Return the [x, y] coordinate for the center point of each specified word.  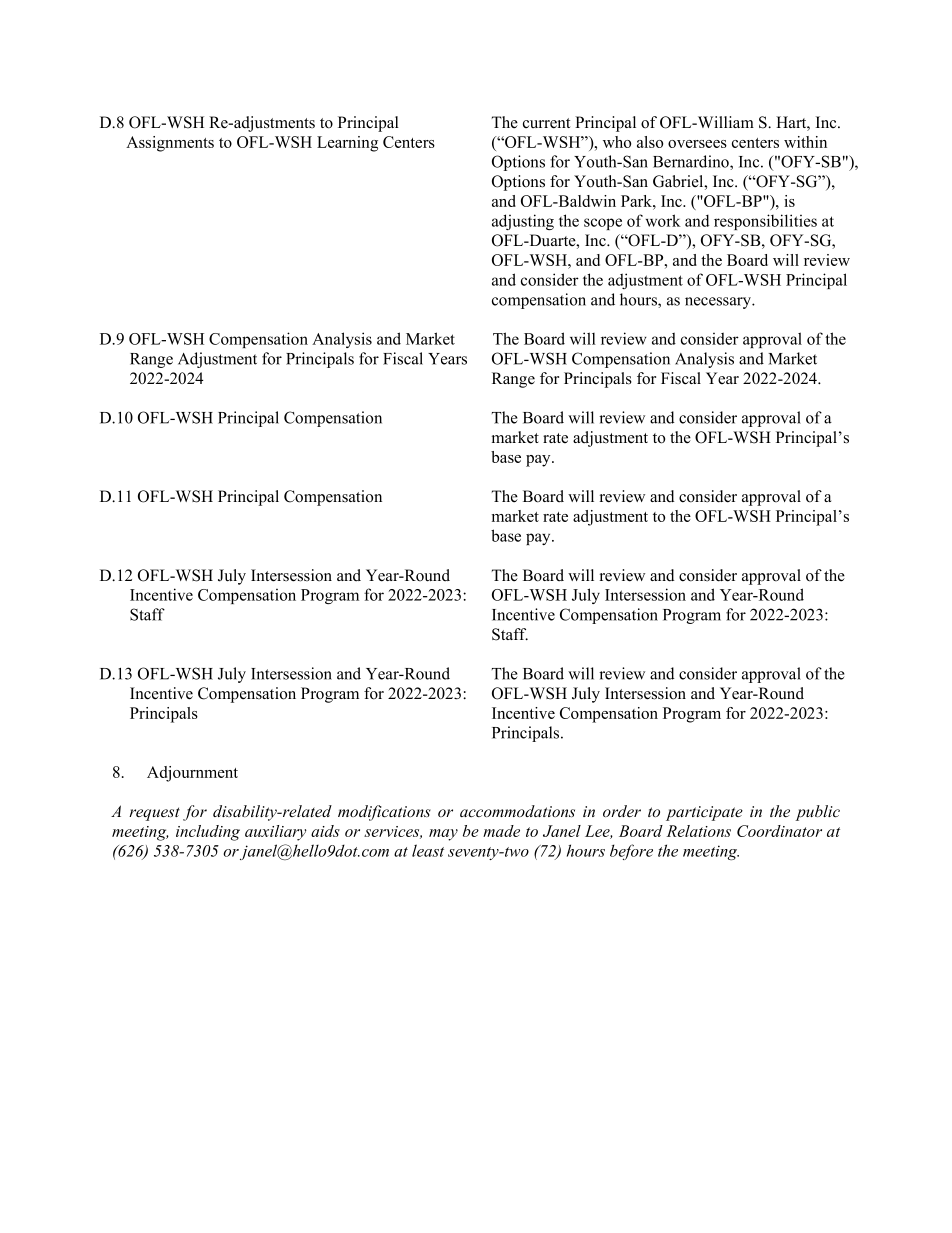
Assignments [170, 144]
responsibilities [765, 222]
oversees [697, 144]
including [208, 833]
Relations [698, 831]
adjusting [523, 222]
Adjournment [192, 774]
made [501, 831]
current [546, 123]
